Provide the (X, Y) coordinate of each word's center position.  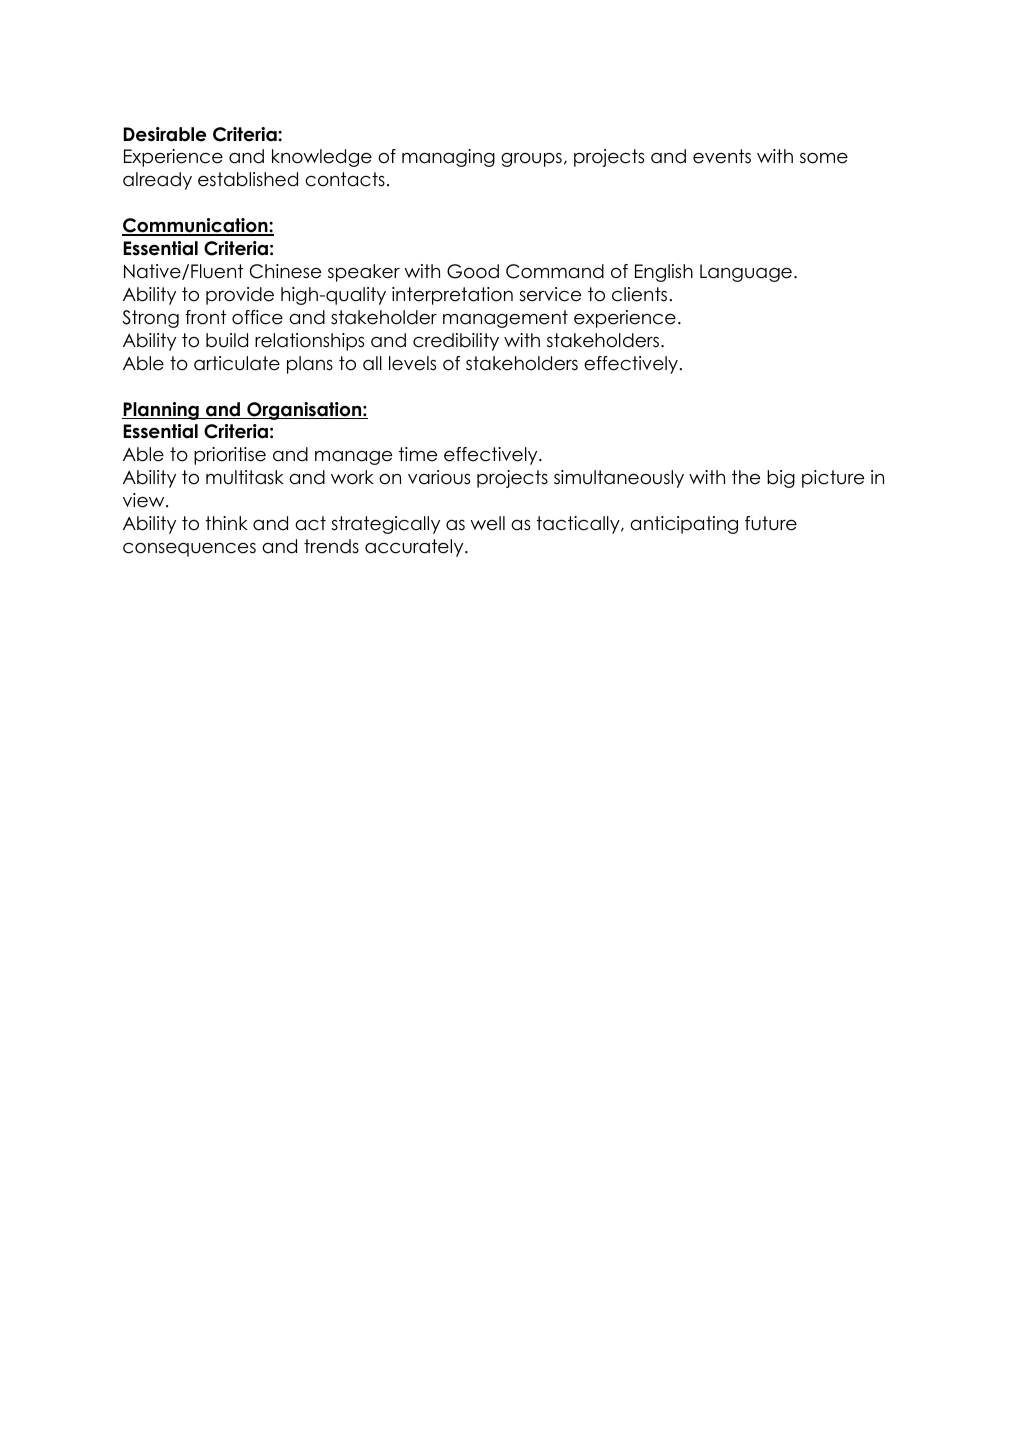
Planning (161, 411)
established (248, 179)
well (487, 523)
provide (240, 296)
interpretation (452, 296)
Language (746, 273)
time (418, 454)
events (722, 156)
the (746, 477)
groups (531, 160)
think (226, 523)
